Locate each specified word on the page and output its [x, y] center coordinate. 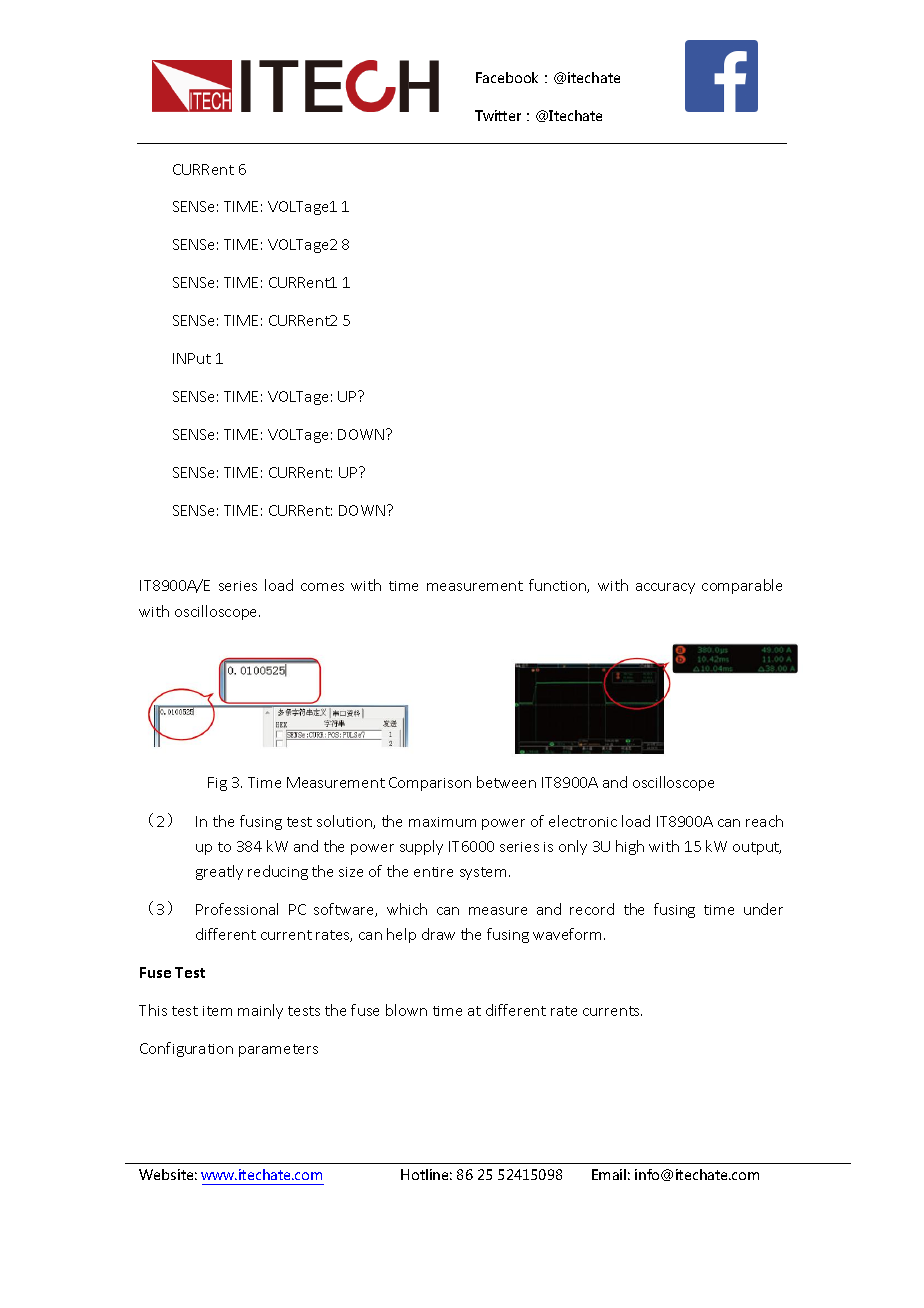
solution [345, 822]
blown [406, 1010]
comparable [742, 586]
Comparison [430, 784]
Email [609, 1174]
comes [322, 587]
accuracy [665, 588]
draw [438, 934]
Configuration [186, 1049]
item [217, 1011]
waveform [569, 934]
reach [764, 821]
